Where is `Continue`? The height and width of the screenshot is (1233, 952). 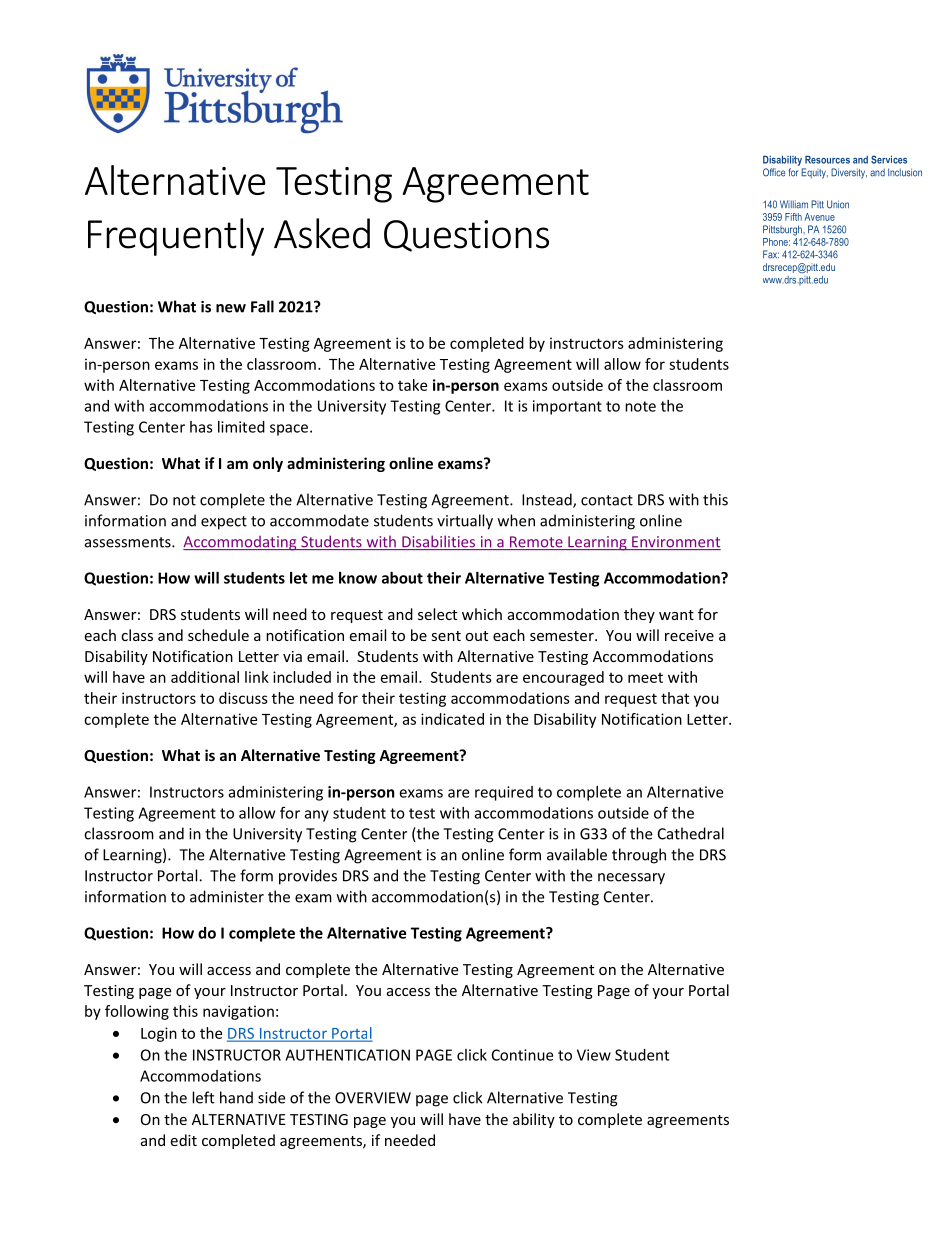 Continue is located at coordinates (522, 1055).
